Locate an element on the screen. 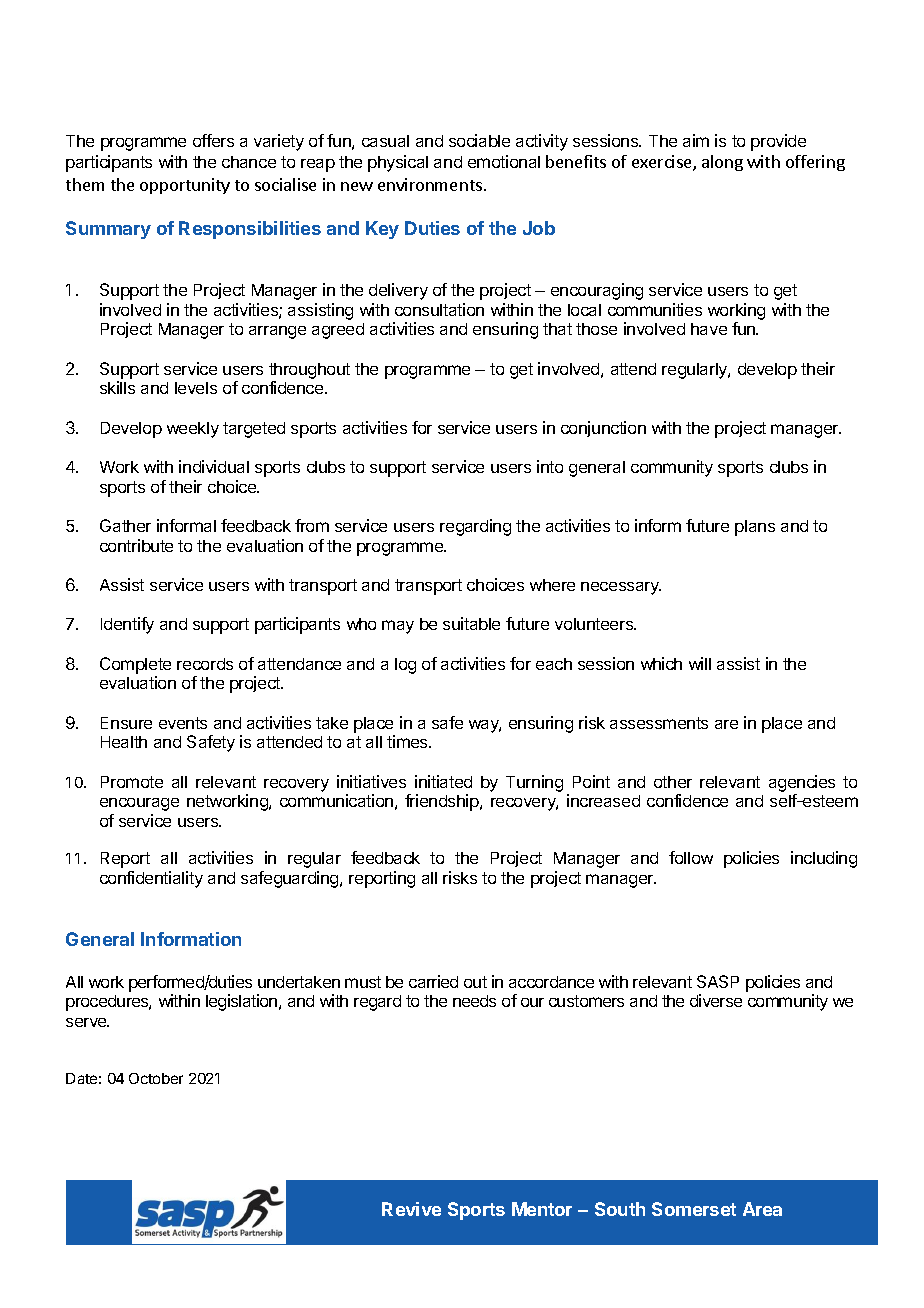 The width and height of the screenshot is (924, 1308). environments is located at coordinates (430, 184).
